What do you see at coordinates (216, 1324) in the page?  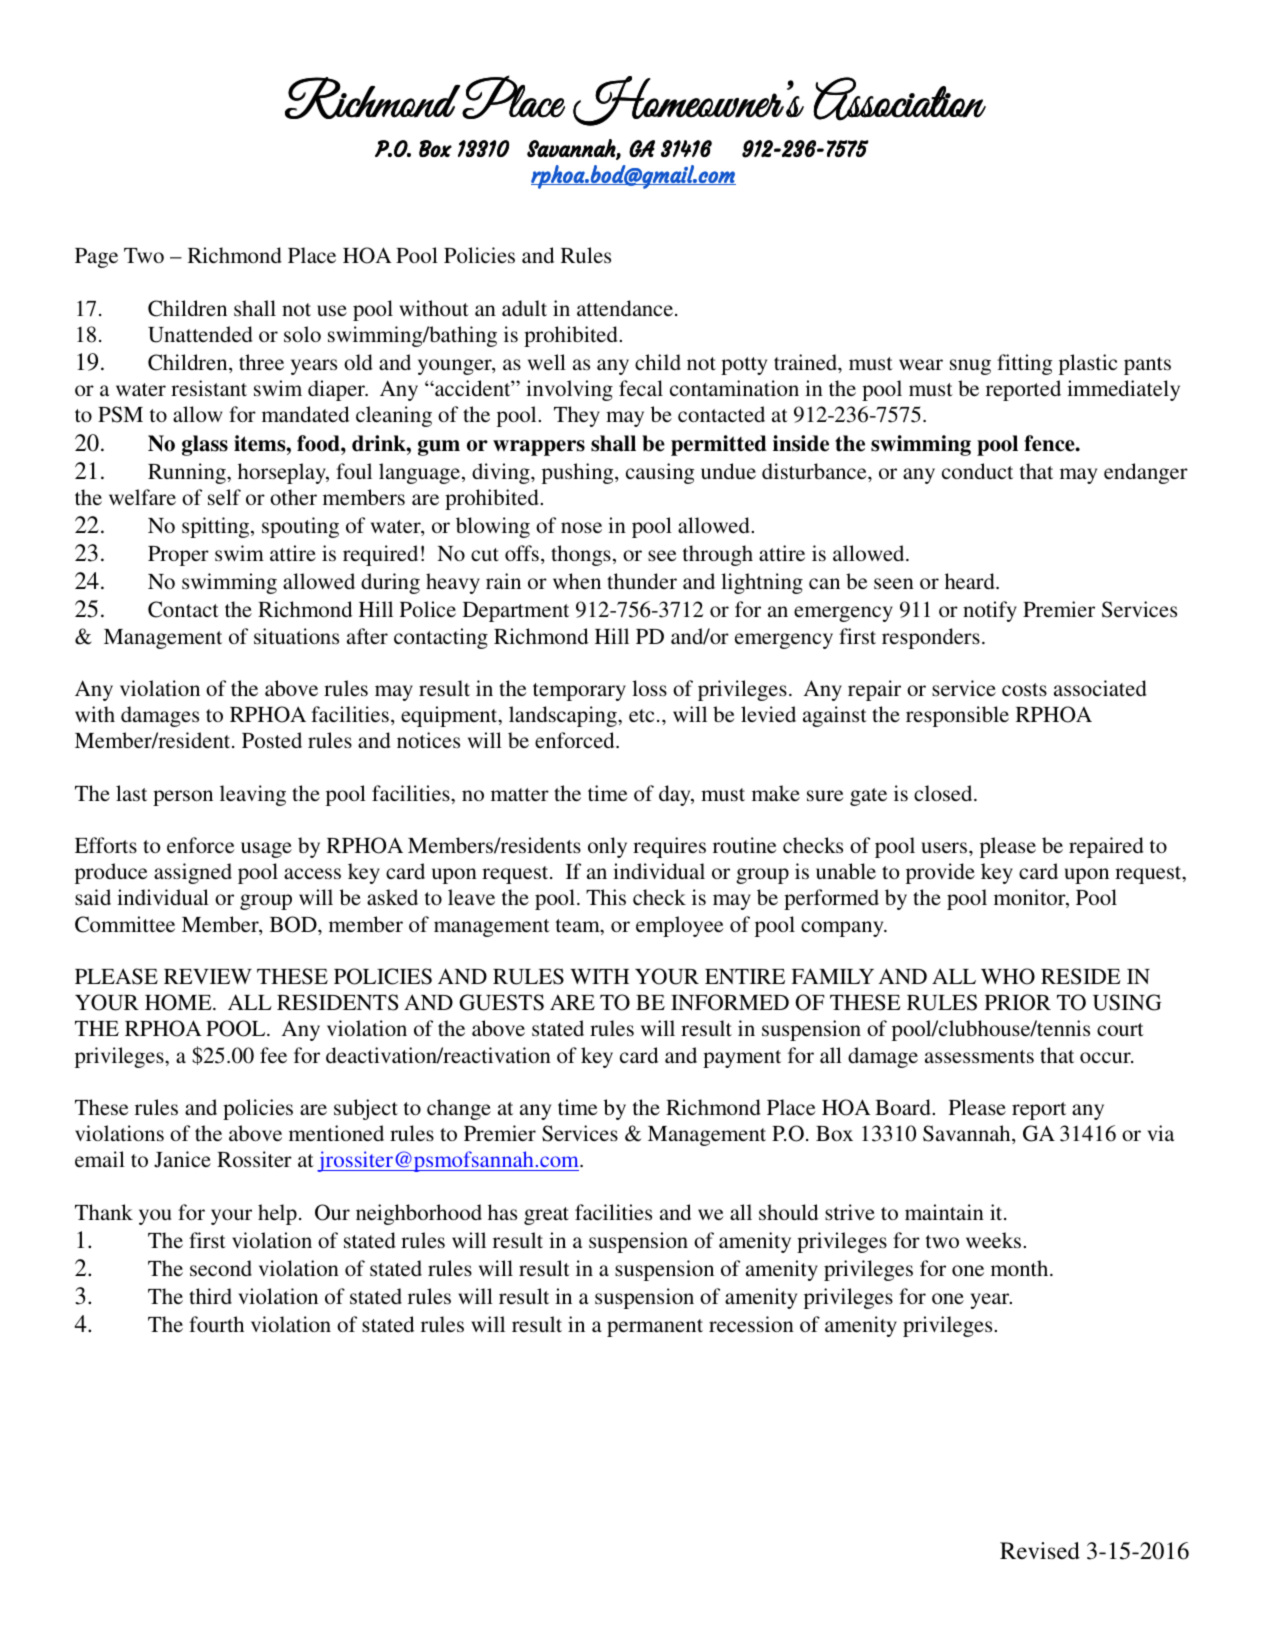 I see `fourth` at bounding box center [216, 1324].
